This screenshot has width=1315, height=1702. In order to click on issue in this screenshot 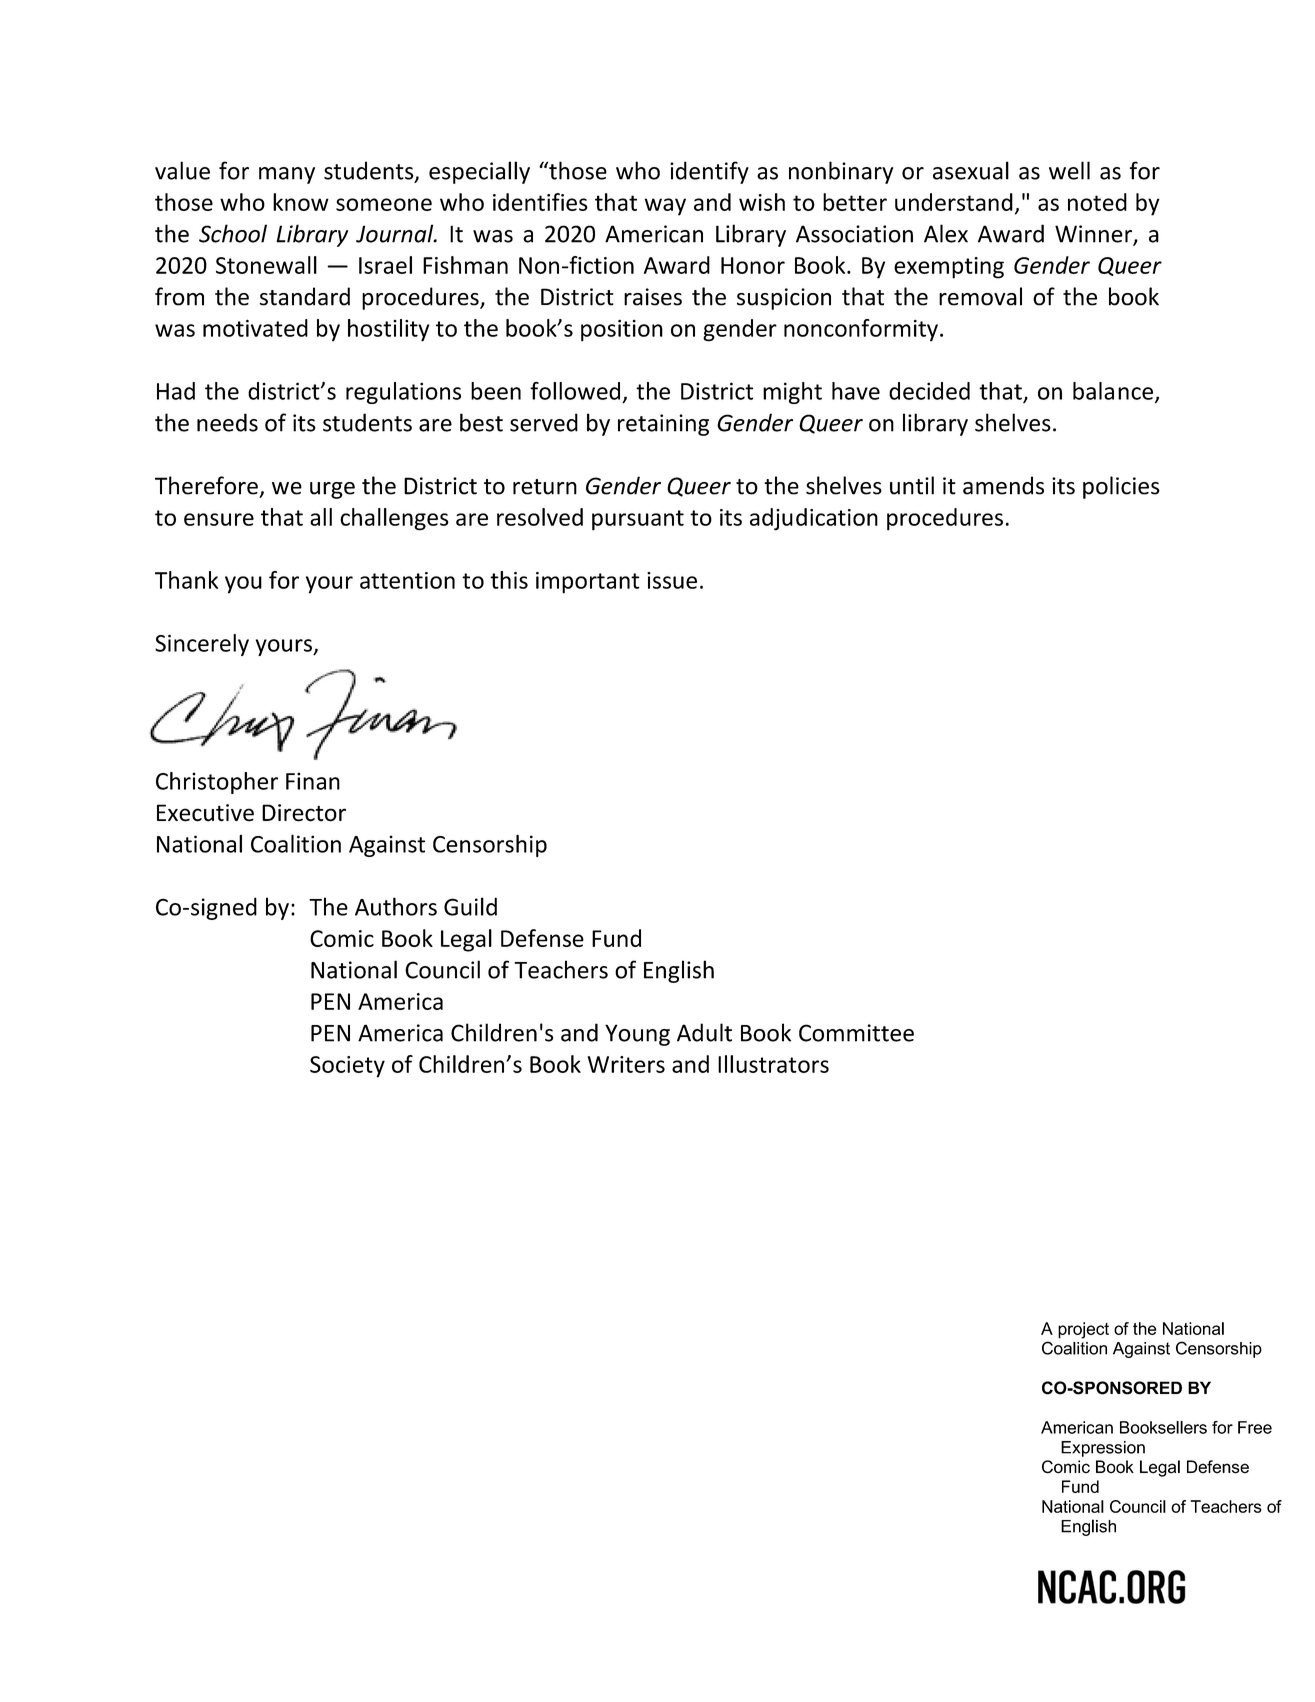, I will do `click(672, 580)`.
